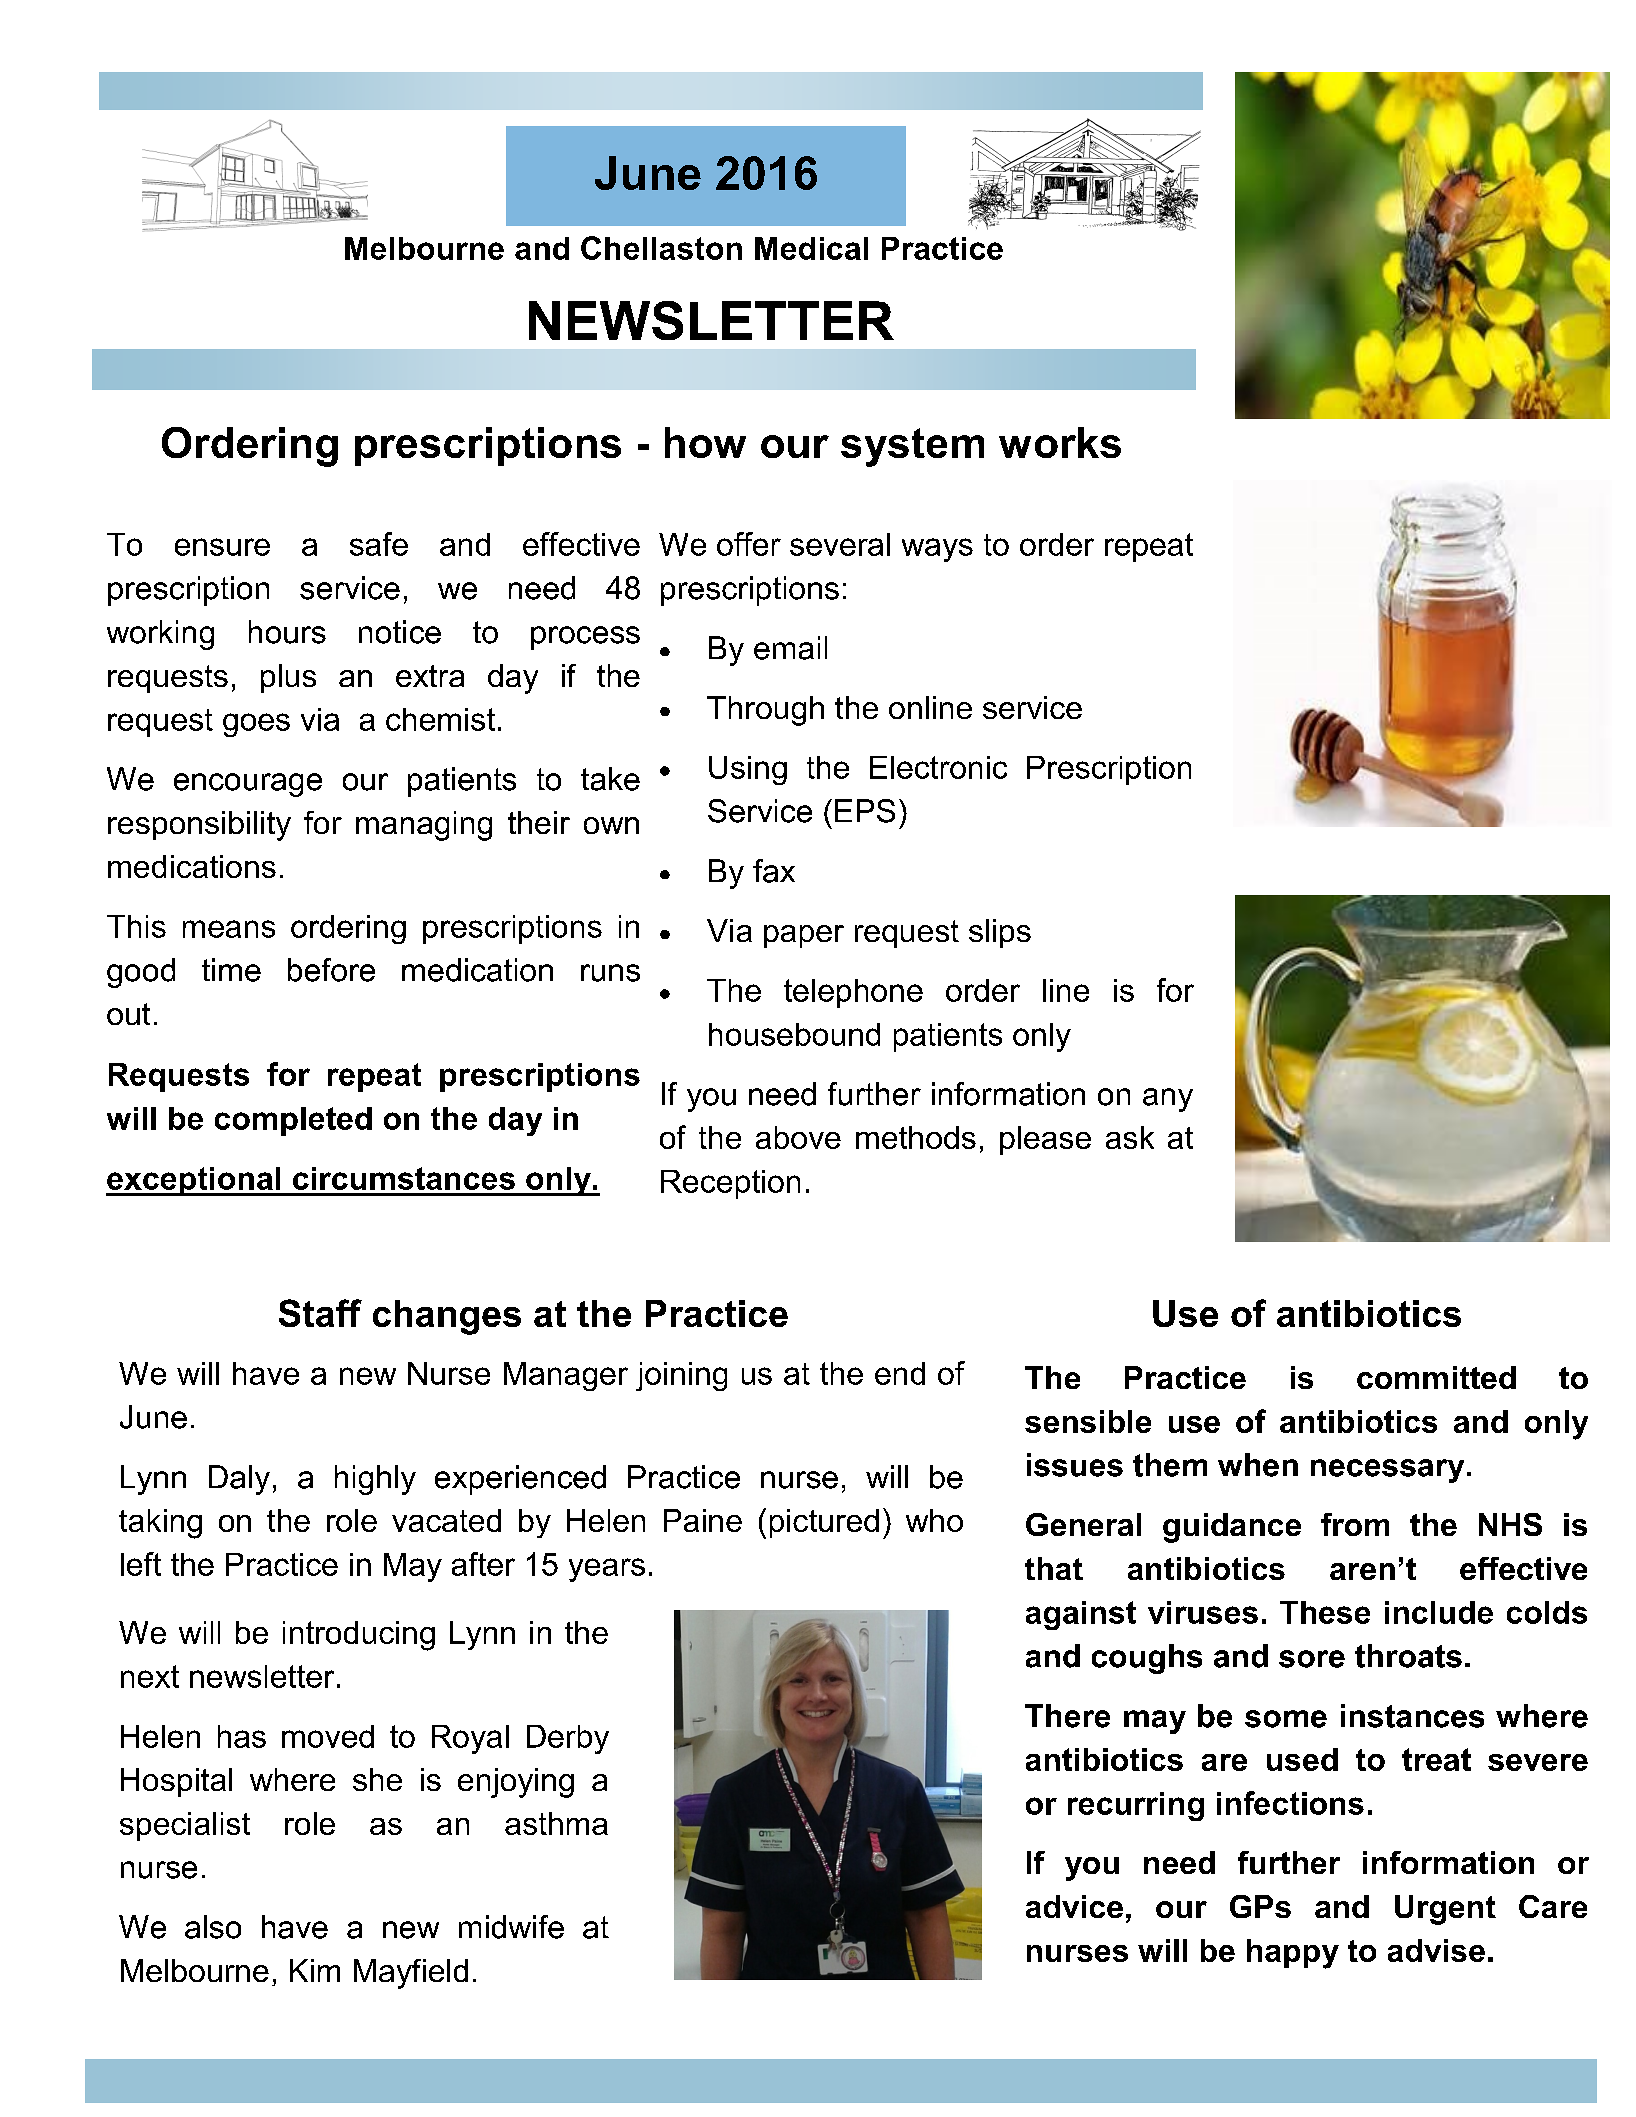  What do you see at coordinates (1060, 442) in the screenshot?
I see `works` at bounding box center [1060, 442].
